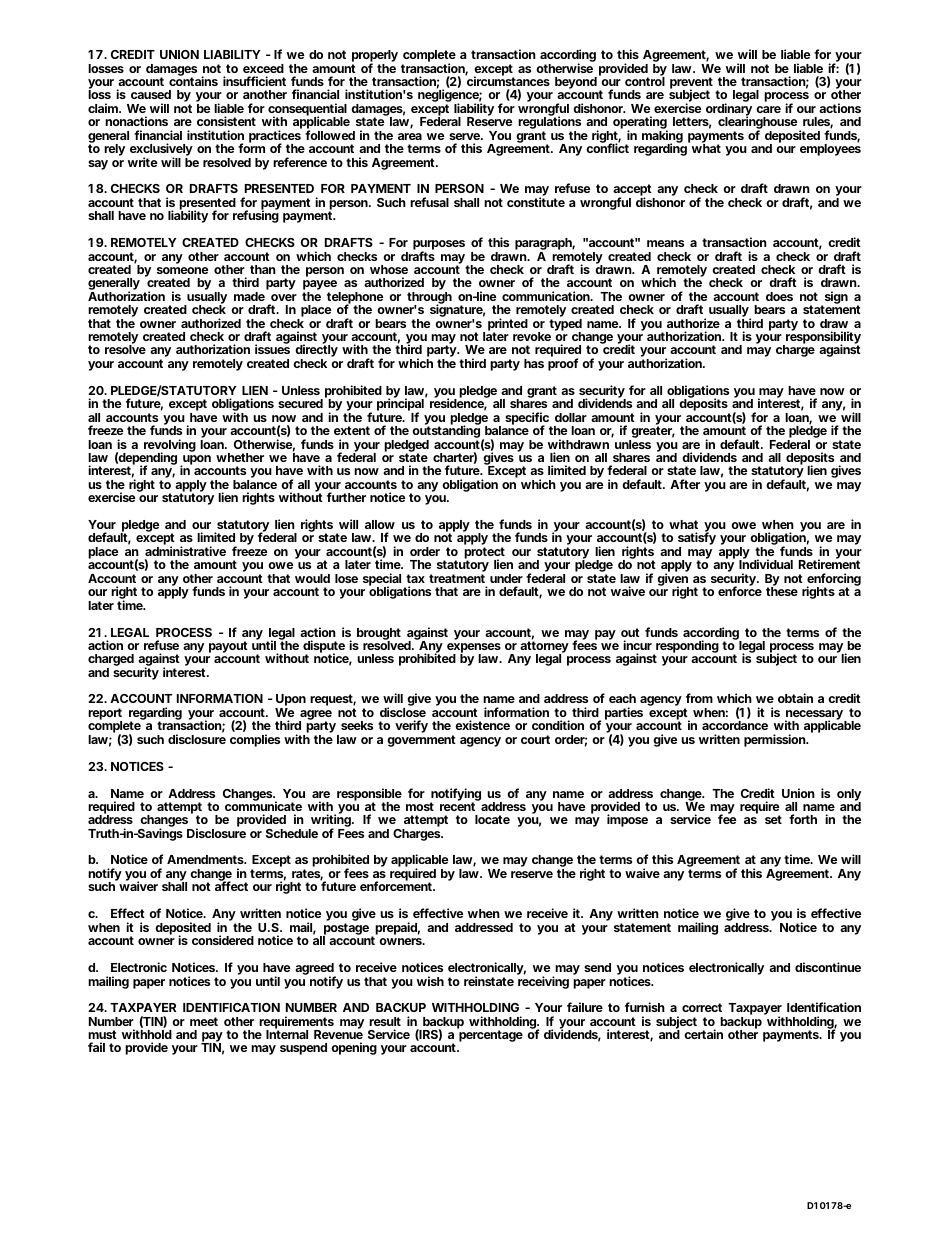  I want to click on contains, so click(193, 80).
